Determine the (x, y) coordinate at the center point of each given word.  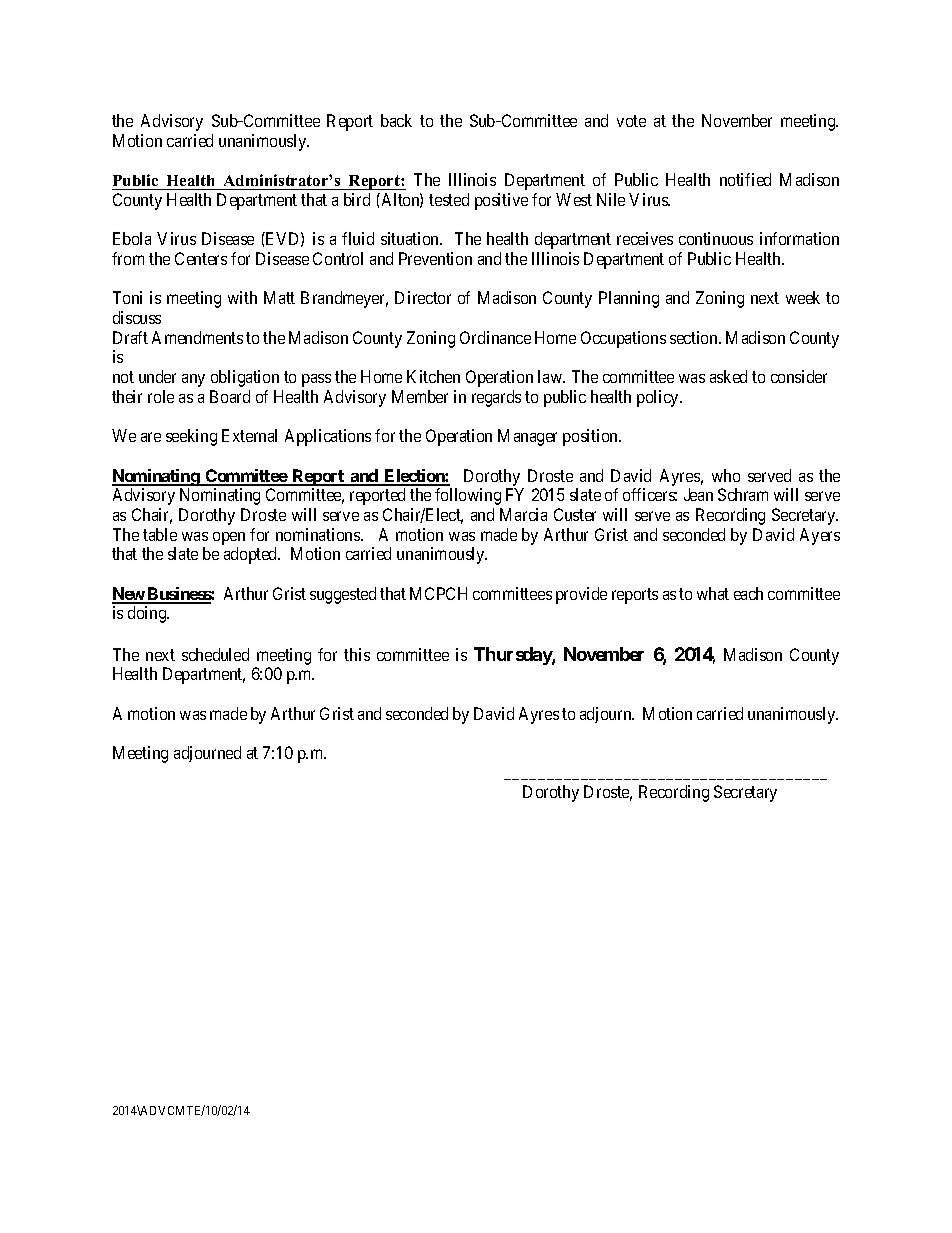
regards (496, 398)
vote (631, 121)
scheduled (215, 654)
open (229, 538)
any (193, 380)
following (468, 496)
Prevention (435, 258)
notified (745, 179)
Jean (698, 494)
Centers (201, 258)
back (396, 120)
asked (728, 376)
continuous (716, 238)
